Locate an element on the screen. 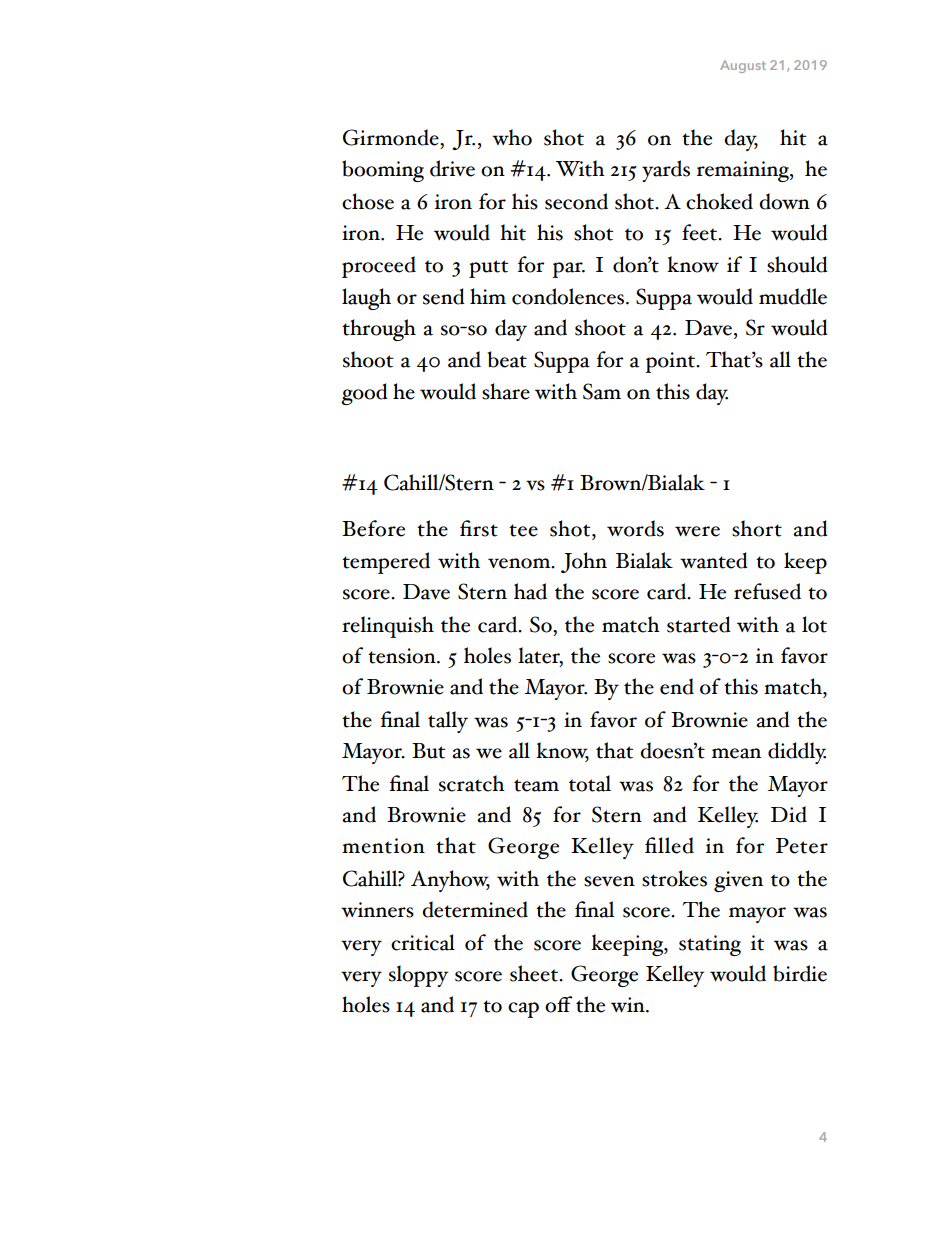  drive is located at coordinates (452, 168).
